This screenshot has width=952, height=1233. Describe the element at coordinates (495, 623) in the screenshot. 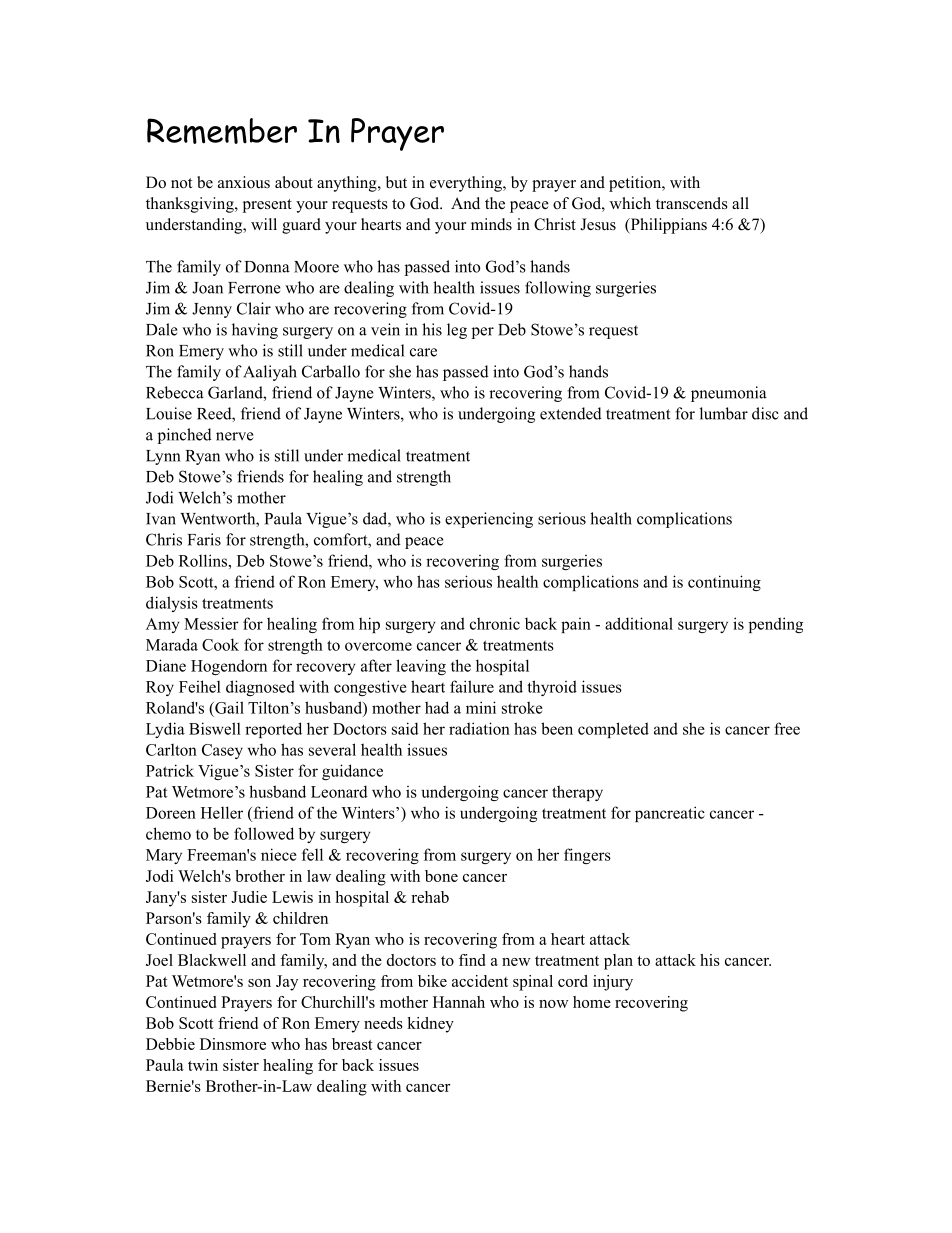

I see `chronic` at that location.
